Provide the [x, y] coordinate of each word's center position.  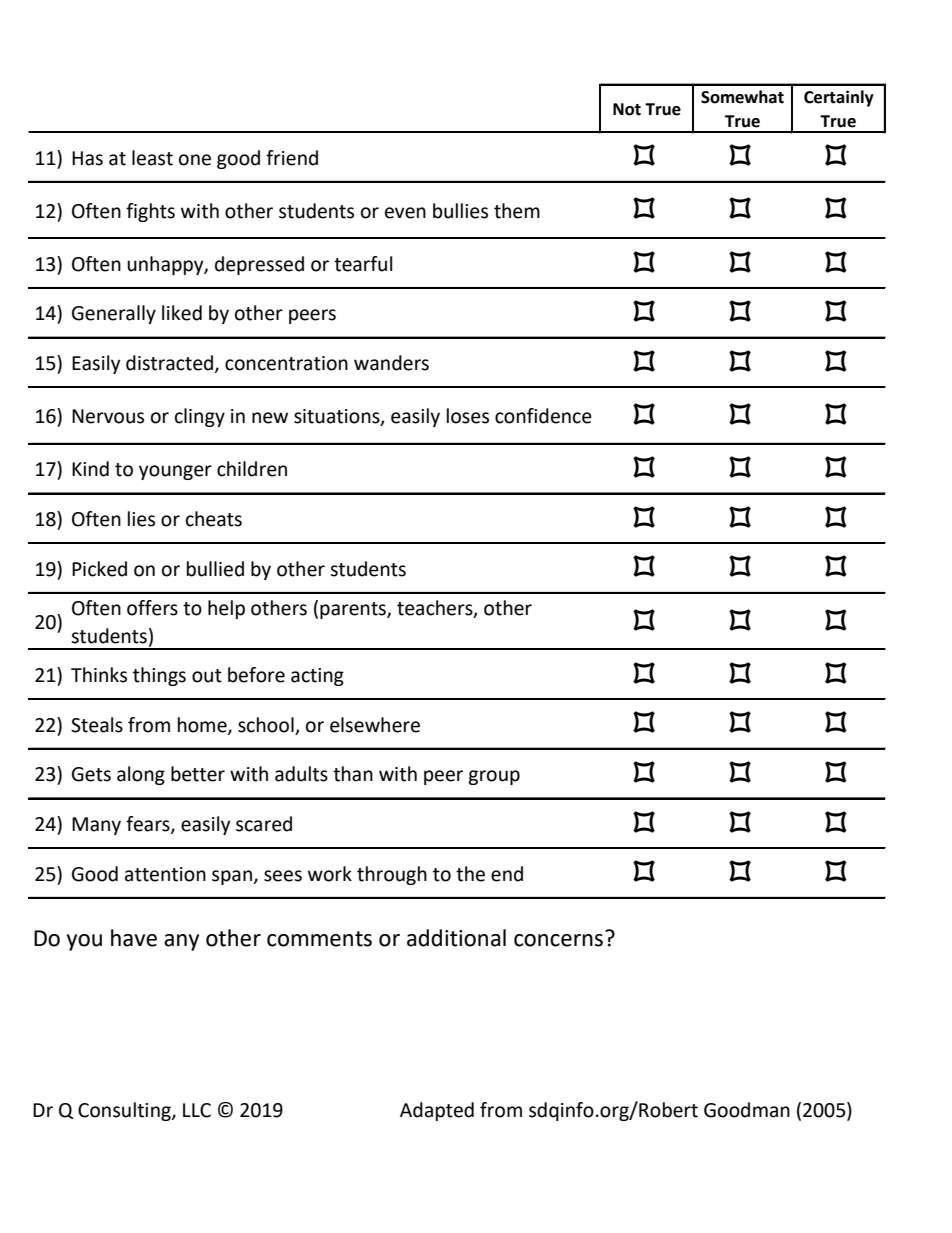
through [392, 875]
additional [456, 938]
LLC [197, 1110]
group [494, 777]
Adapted [437, 1111]
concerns [558, 940]
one [195, 160]
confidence [543, 416]
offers [152, 608]
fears [149, 825]
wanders [391, 363]
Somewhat [742, 97]
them [517, 211]
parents [354, 610]
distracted [171, 364]
